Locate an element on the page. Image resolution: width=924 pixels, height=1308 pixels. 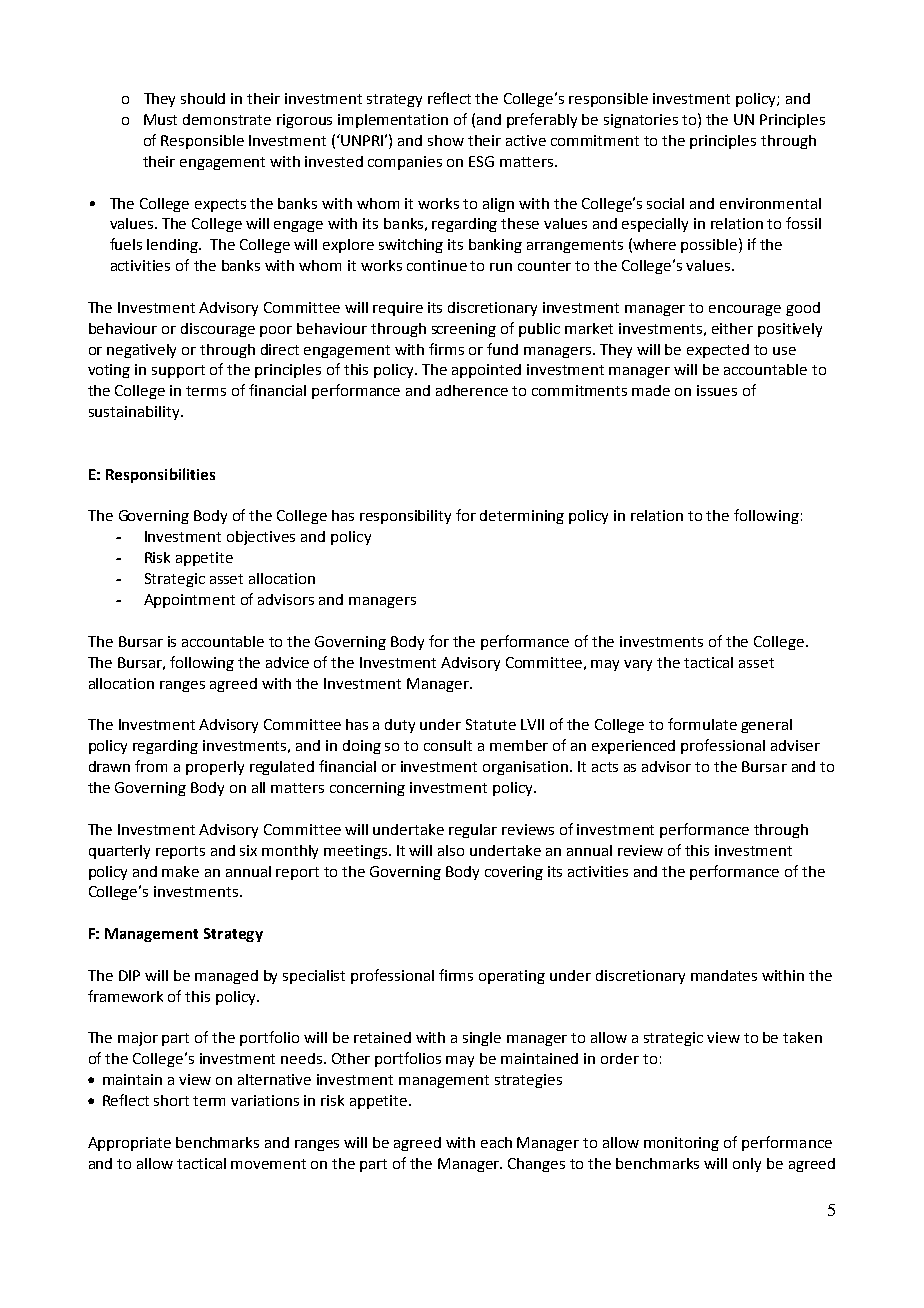
Appointment is located at coordinates (189, 601).
